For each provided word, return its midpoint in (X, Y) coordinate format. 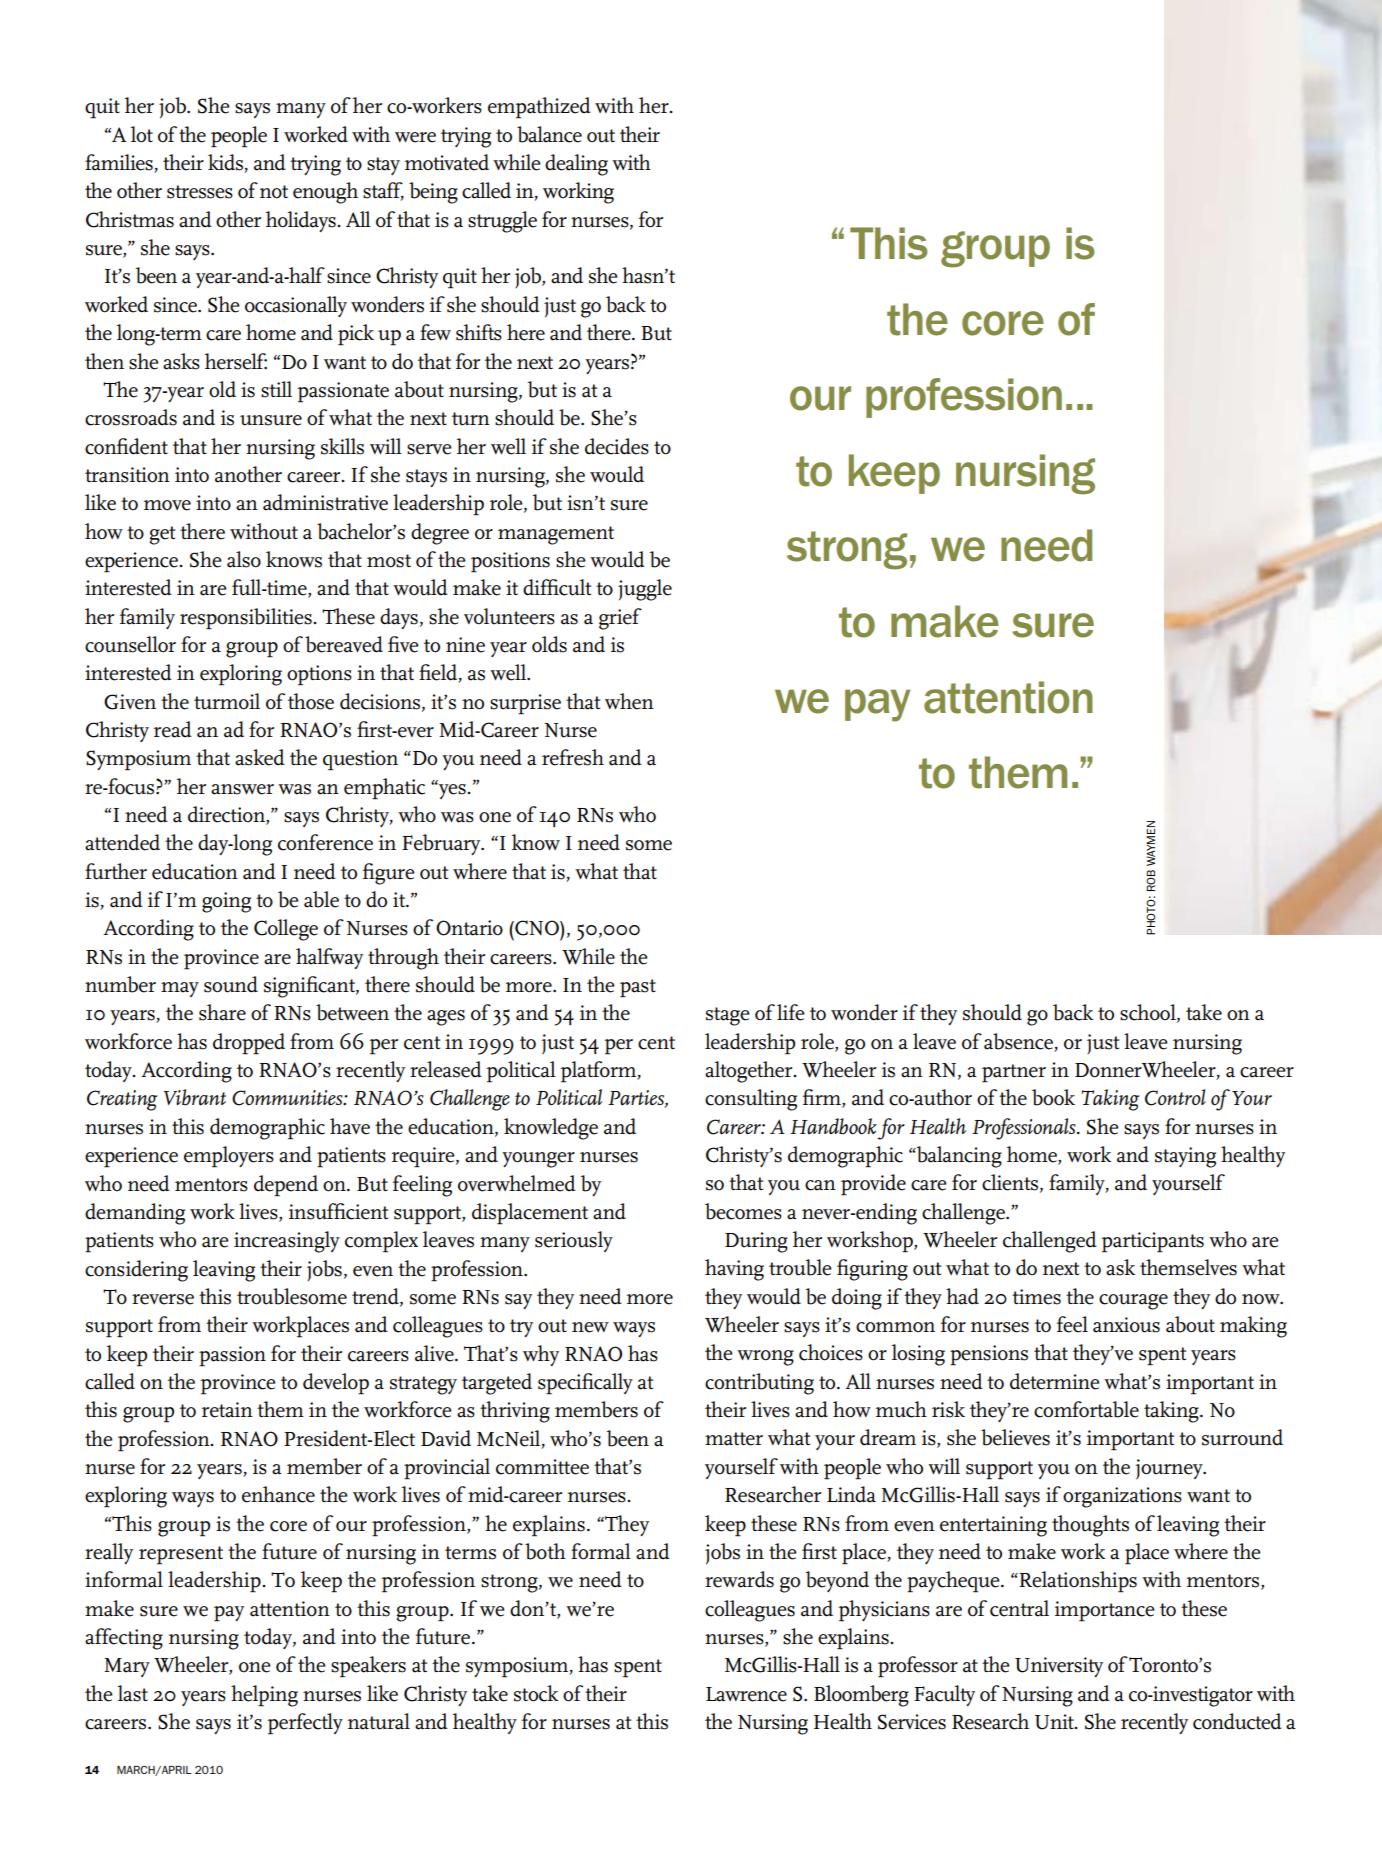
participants (1152, 1242)
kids (226, 163)
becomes (743, 1211)
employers (229, 1157)
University (1059, 1667)
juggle (645, 590)
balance (549, 134)
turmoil (227, 701)
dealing (576, 165)
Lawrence (746, 1694)
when (629, 701)
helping (264, 1696)
